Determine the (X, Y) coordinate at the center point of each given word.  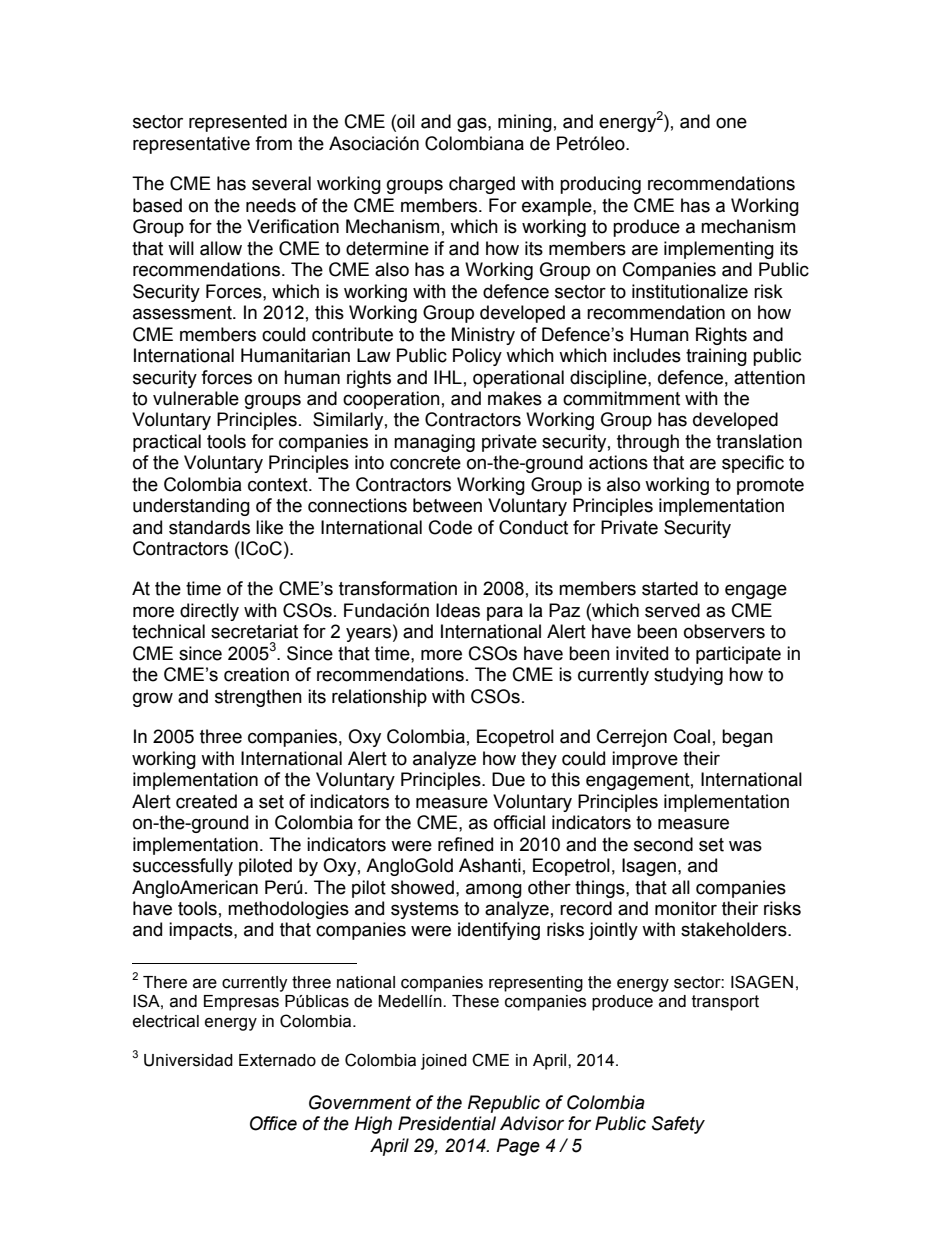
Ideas (458, 610)
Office (273, 1123)
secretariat (254, 631)
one (731, 123)
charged (482, 185)
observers (724, 631)
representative (191, 145)
